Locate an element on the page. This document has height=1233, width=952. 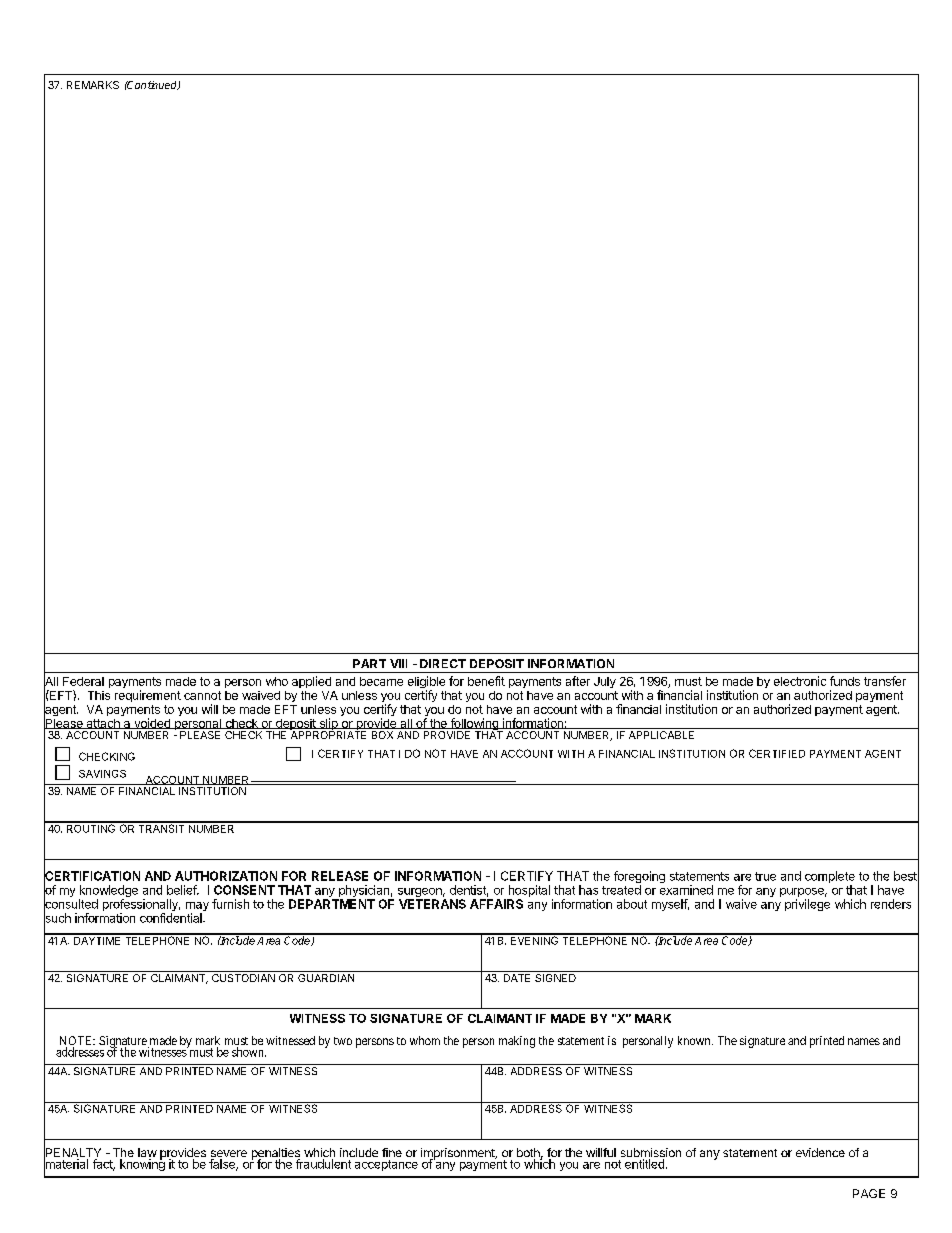
following is located at coordinates (474, 725).
